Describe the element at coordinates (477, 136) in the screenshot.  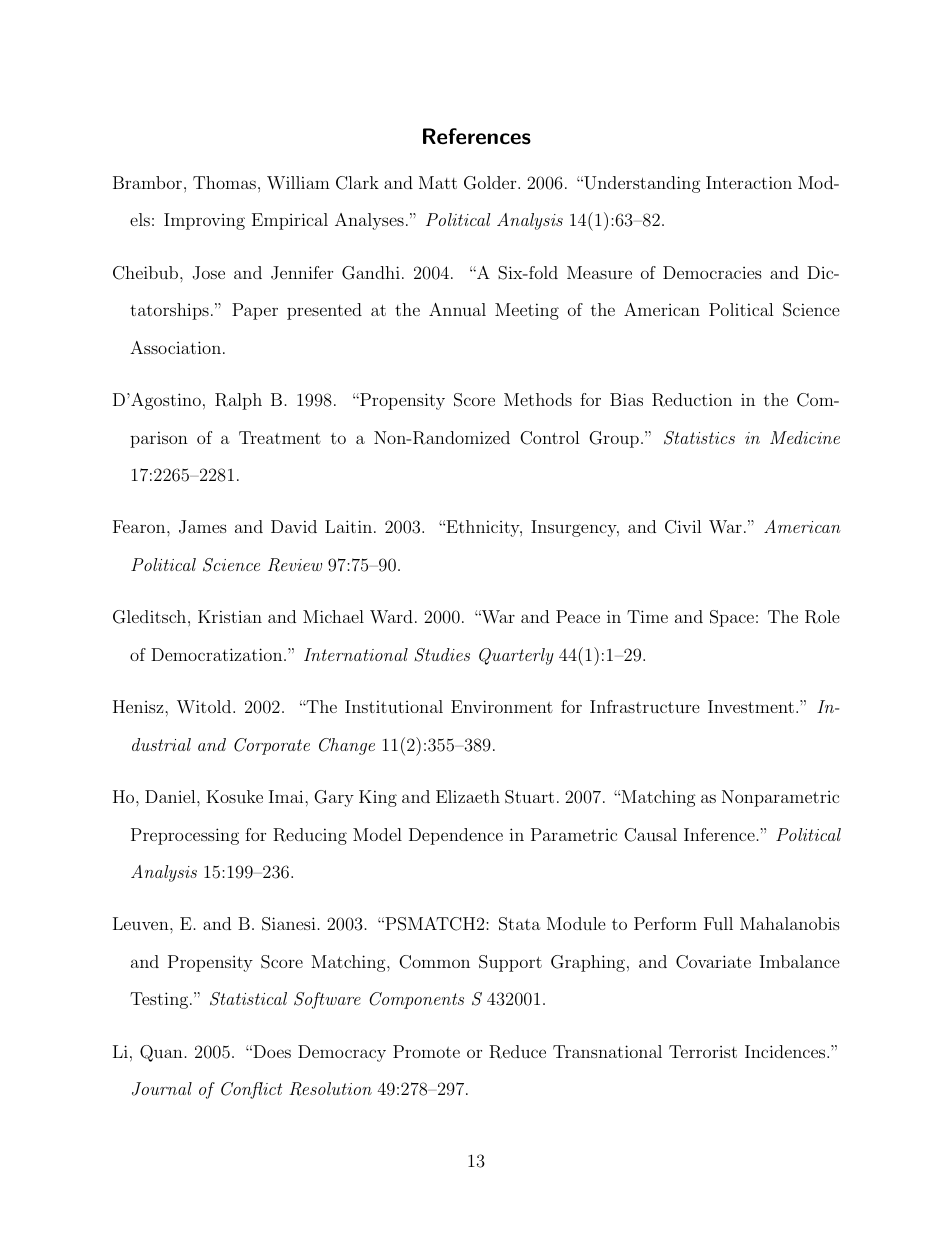
I see `References` at that location.
